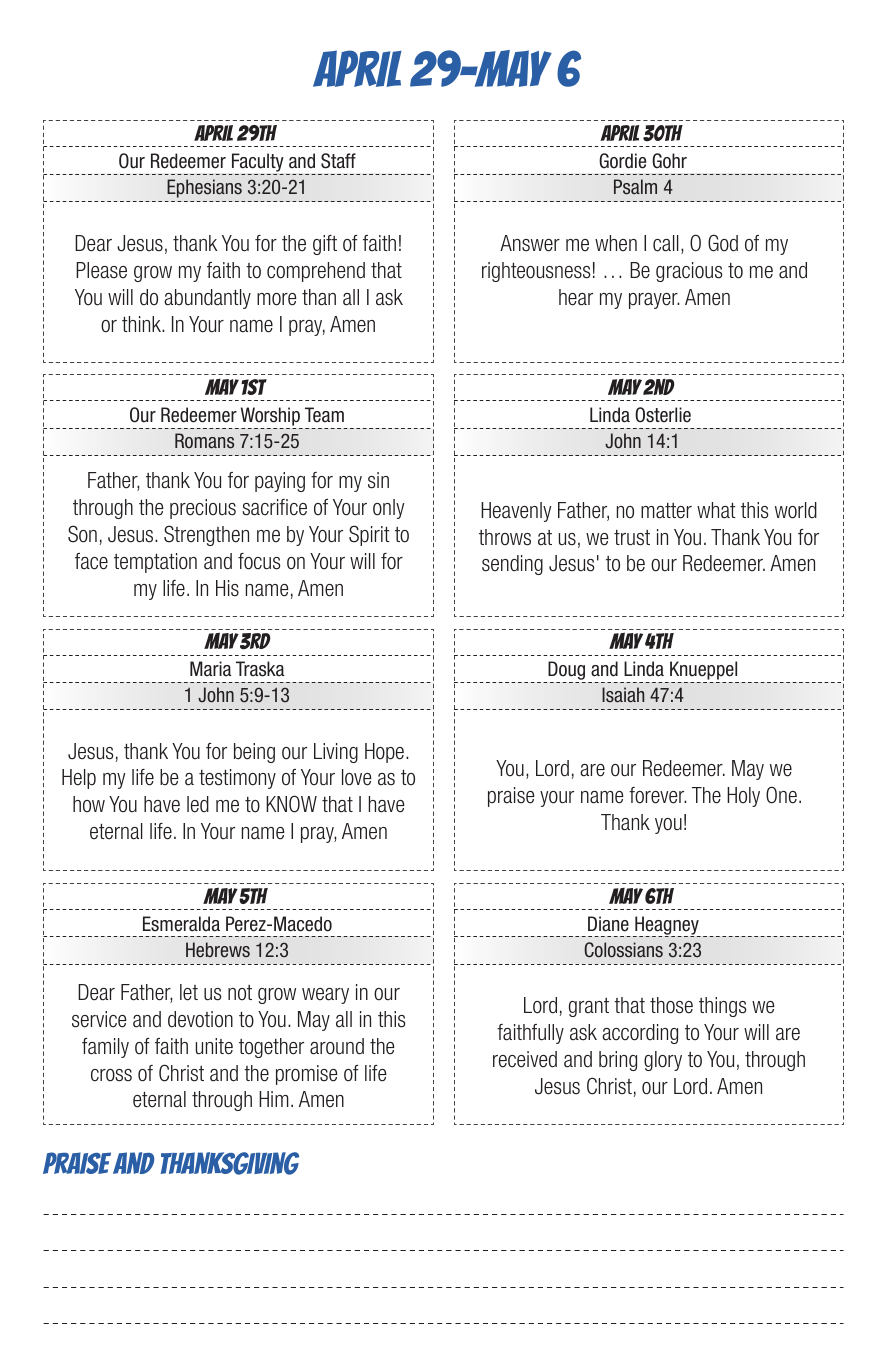 The width and height of the page is (887, 1372). What do you see at coordinates (203, 509) in the page?
I see `precious` at bounding box center [203, 509].
